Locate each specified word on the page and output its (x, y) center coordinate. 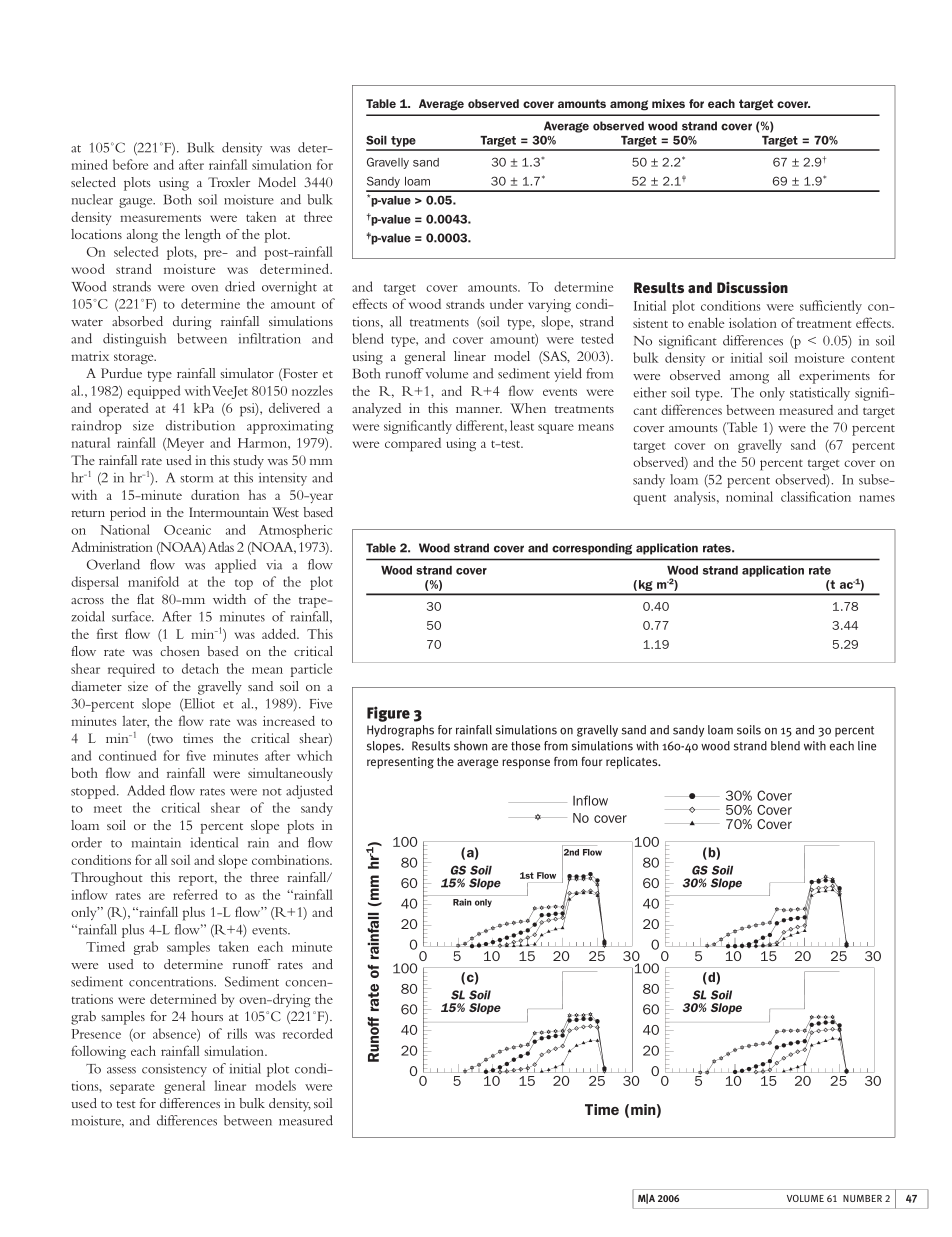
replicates (633, 763)
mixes (668, 103)
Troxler (229, 182)
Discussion (752, 287)
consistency (174, 1070)
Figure (388, 714)
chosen (180, 651)
